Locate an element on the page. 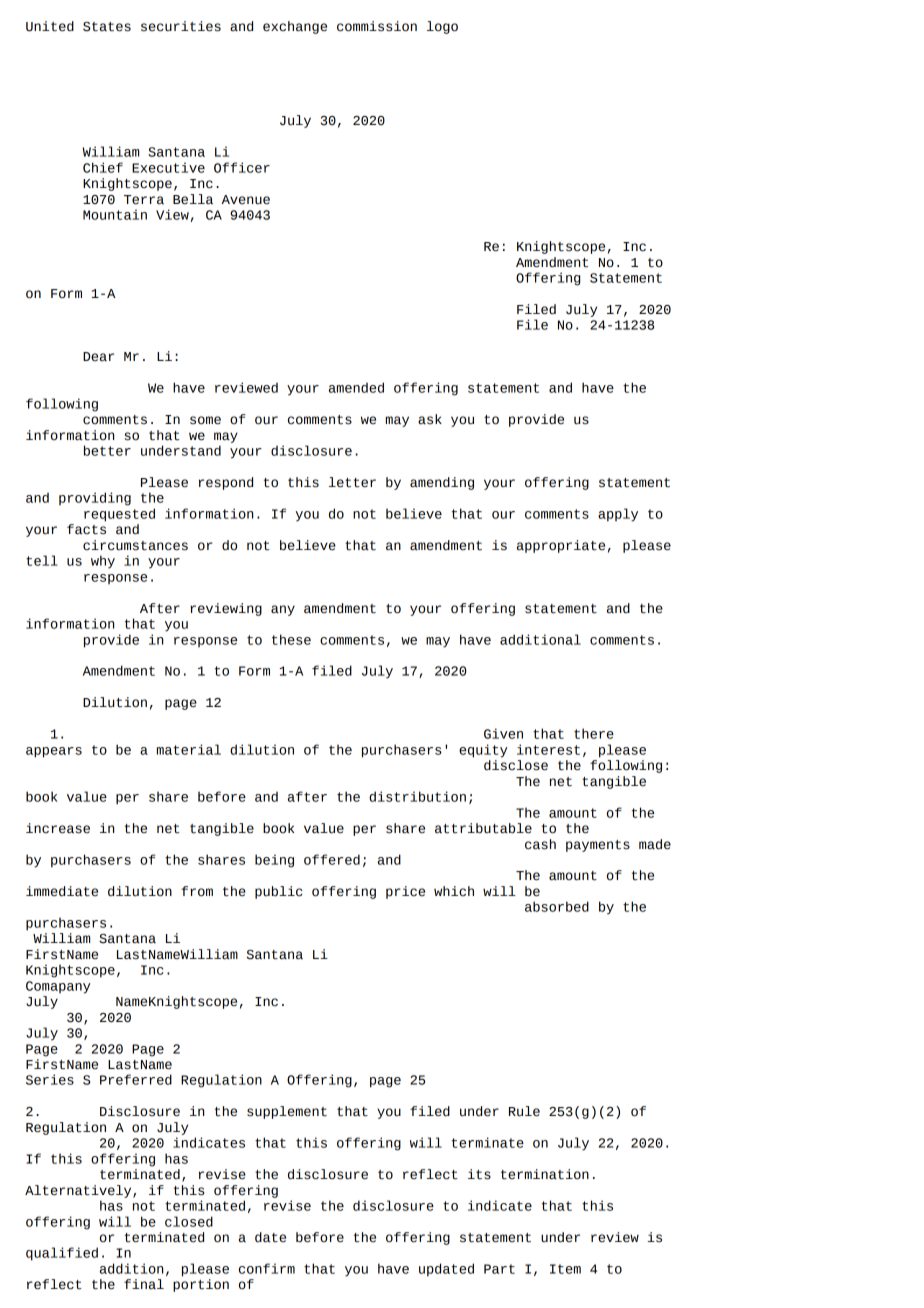 This document has width=924, height=1308. letter is located at coordinates (352, 482).
